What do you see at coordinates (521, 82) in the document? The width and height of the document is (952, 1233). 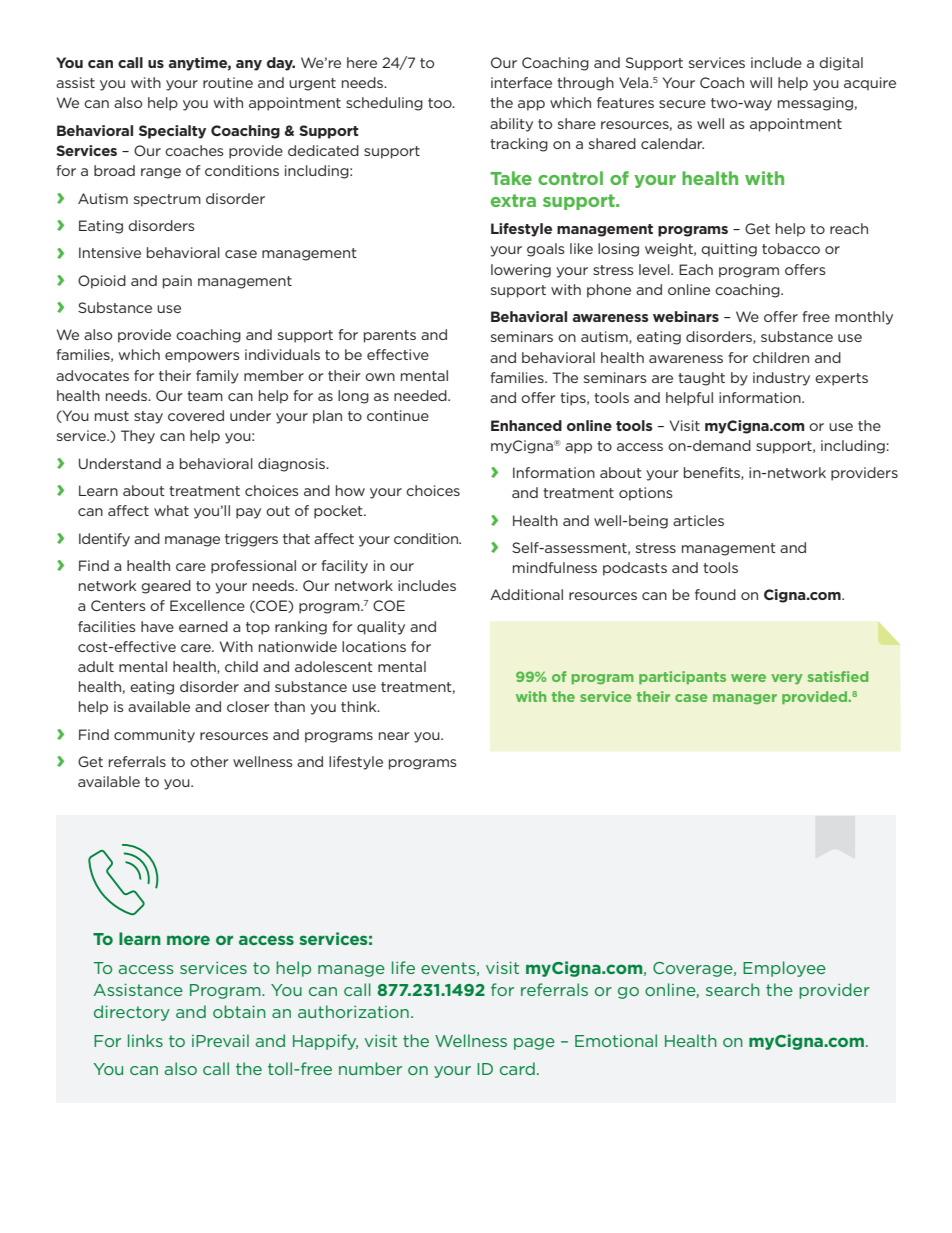 I see `interface` at bounding box center [521, 82].
